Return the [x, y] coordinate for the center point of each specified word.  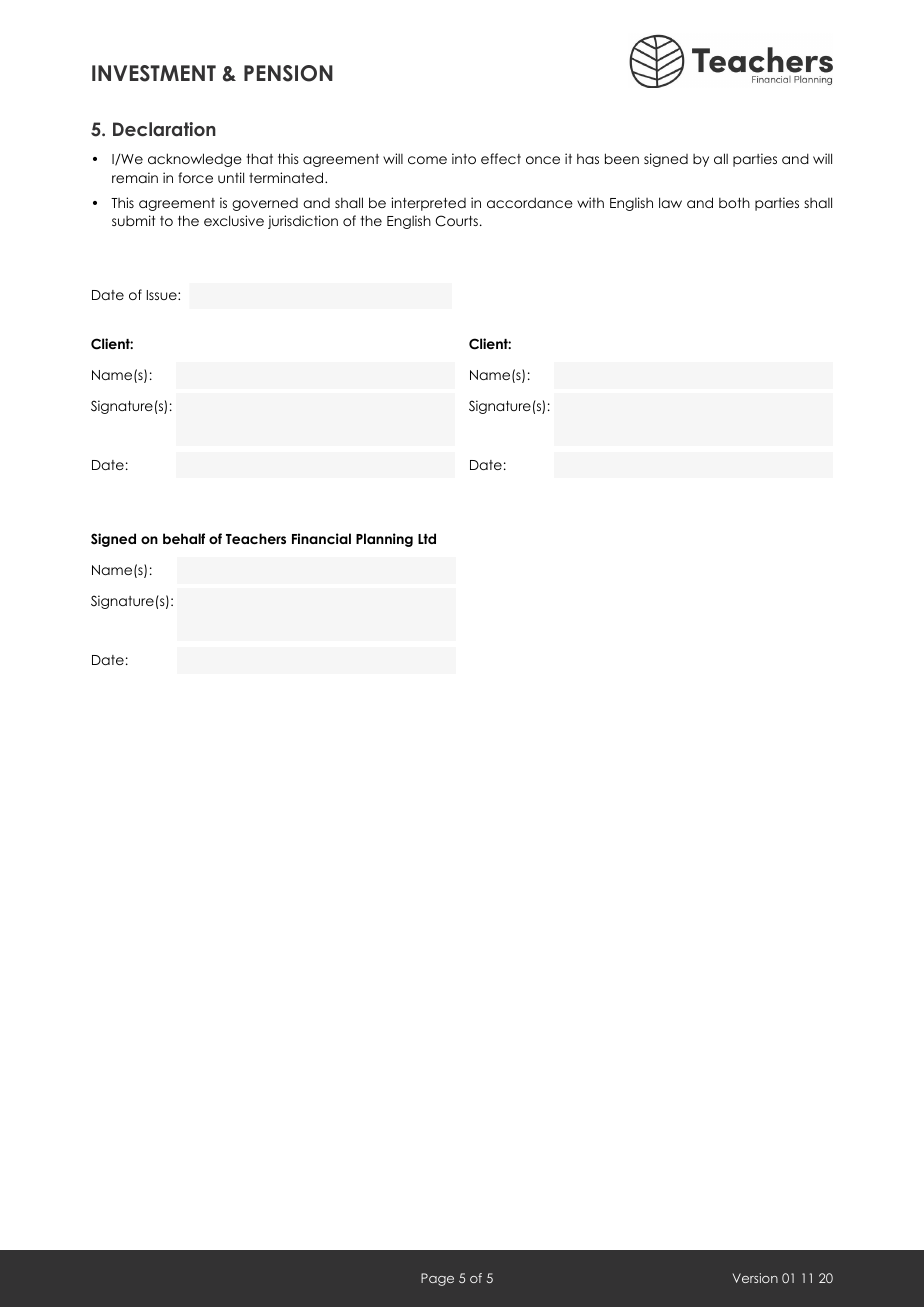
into [464, 158]
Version [755, 1278]
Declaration [164, 129]
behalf [184, 538]
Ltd [427, 538]
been [622, 158]
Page [437, 1279]
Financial [321, 538]
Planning [384, 540]
